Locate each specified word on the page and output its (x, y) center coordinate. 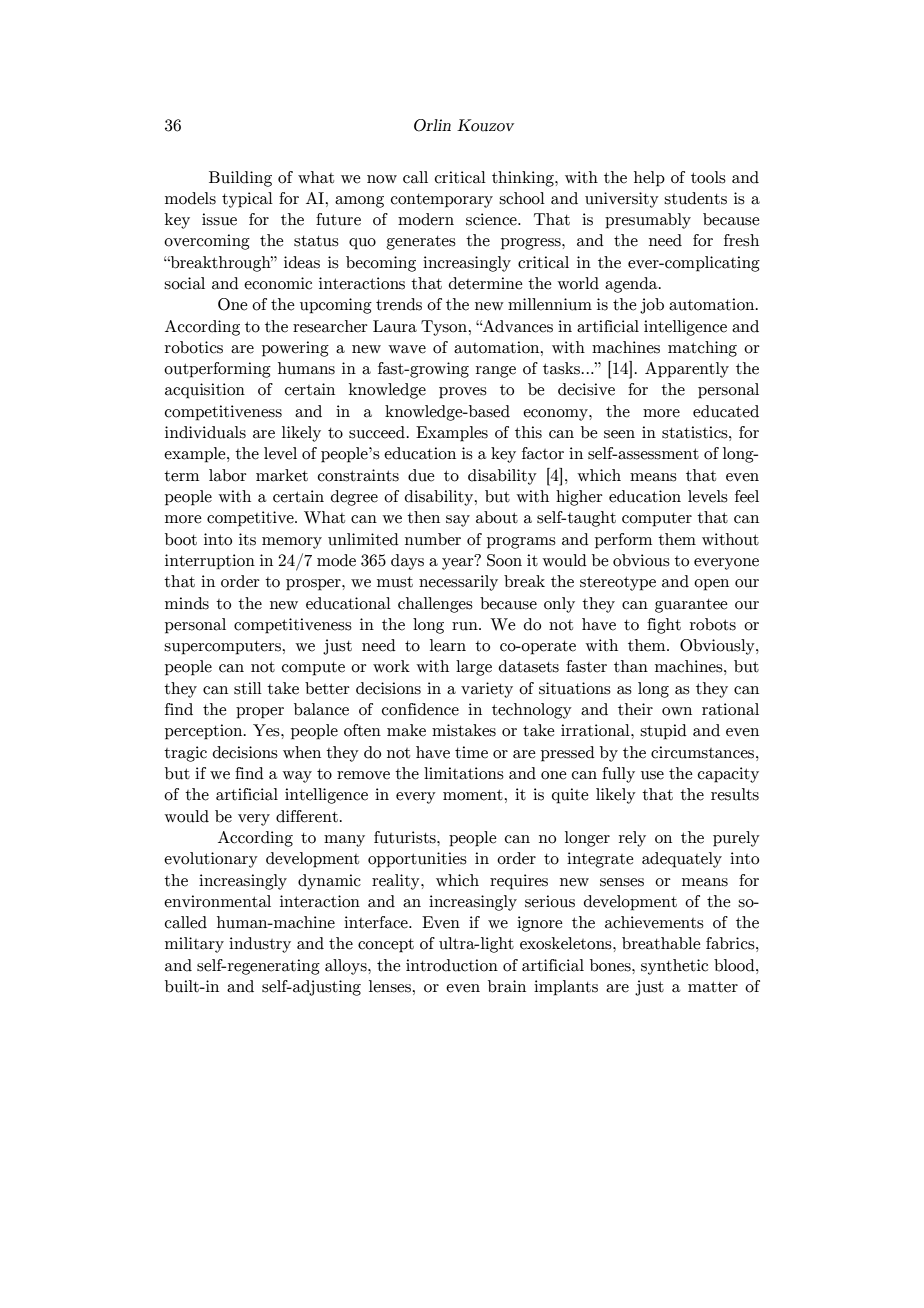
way (297, 777)
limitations (464, 773)
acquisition (205, 391)
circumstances (704, 752)
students (695, 198)
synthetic (674, 967)
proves (463, 393)
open (711, 585)
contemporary (442, 201)
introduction (452, 965)
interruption (210, 562)
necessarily (458, 583)
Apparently (687, 370)
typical (247, 200)
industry (260, 945)
